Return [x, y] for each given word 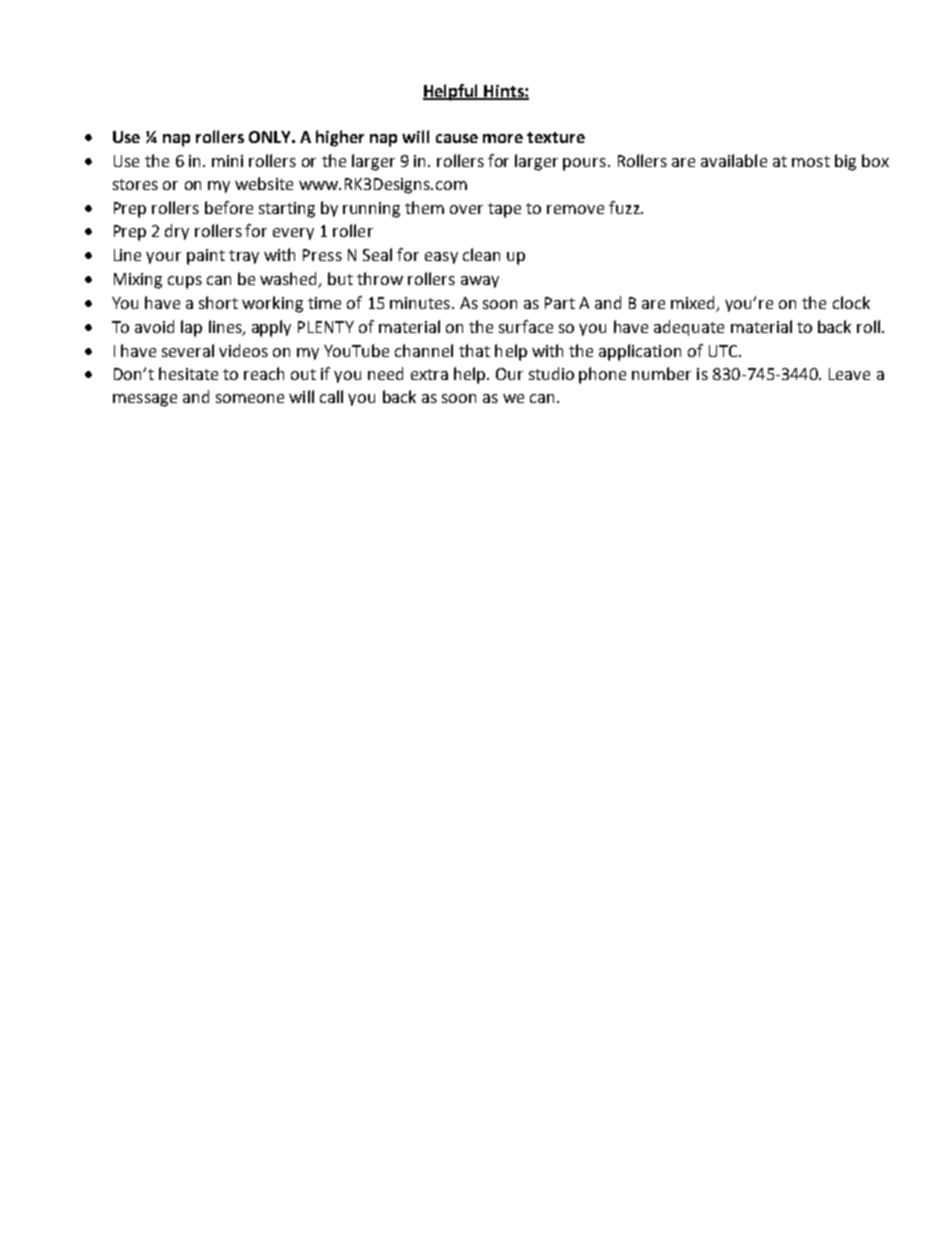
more [503, 138]
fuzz [625, 207]
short [218, 302]
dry [177, 232]
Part [560, 303]
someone [250, 398]
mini [227, 161]
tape [504, 210]
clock [851, 302]
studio [551, 373]
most [811, 161]
